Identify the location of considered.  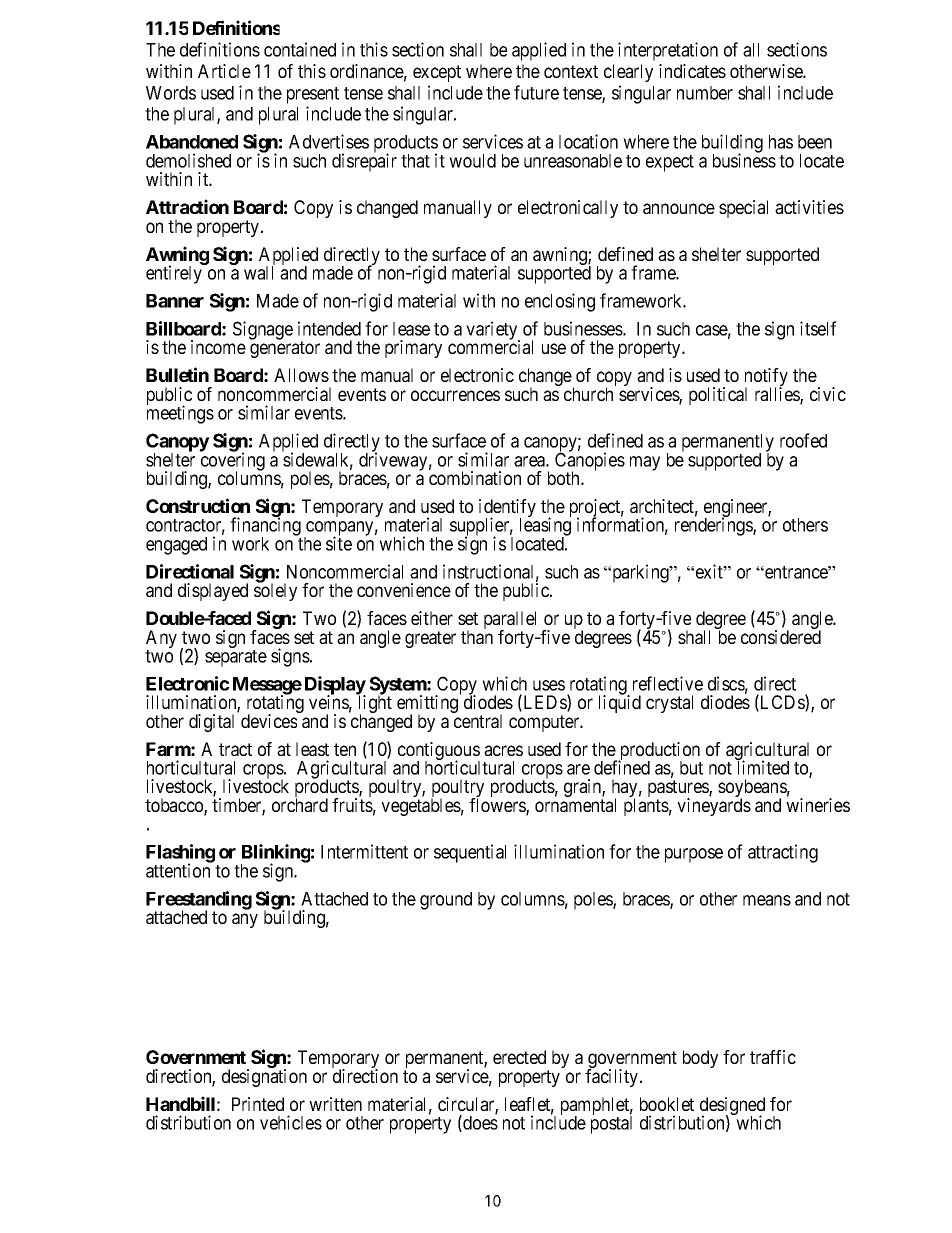
(781, 637).
